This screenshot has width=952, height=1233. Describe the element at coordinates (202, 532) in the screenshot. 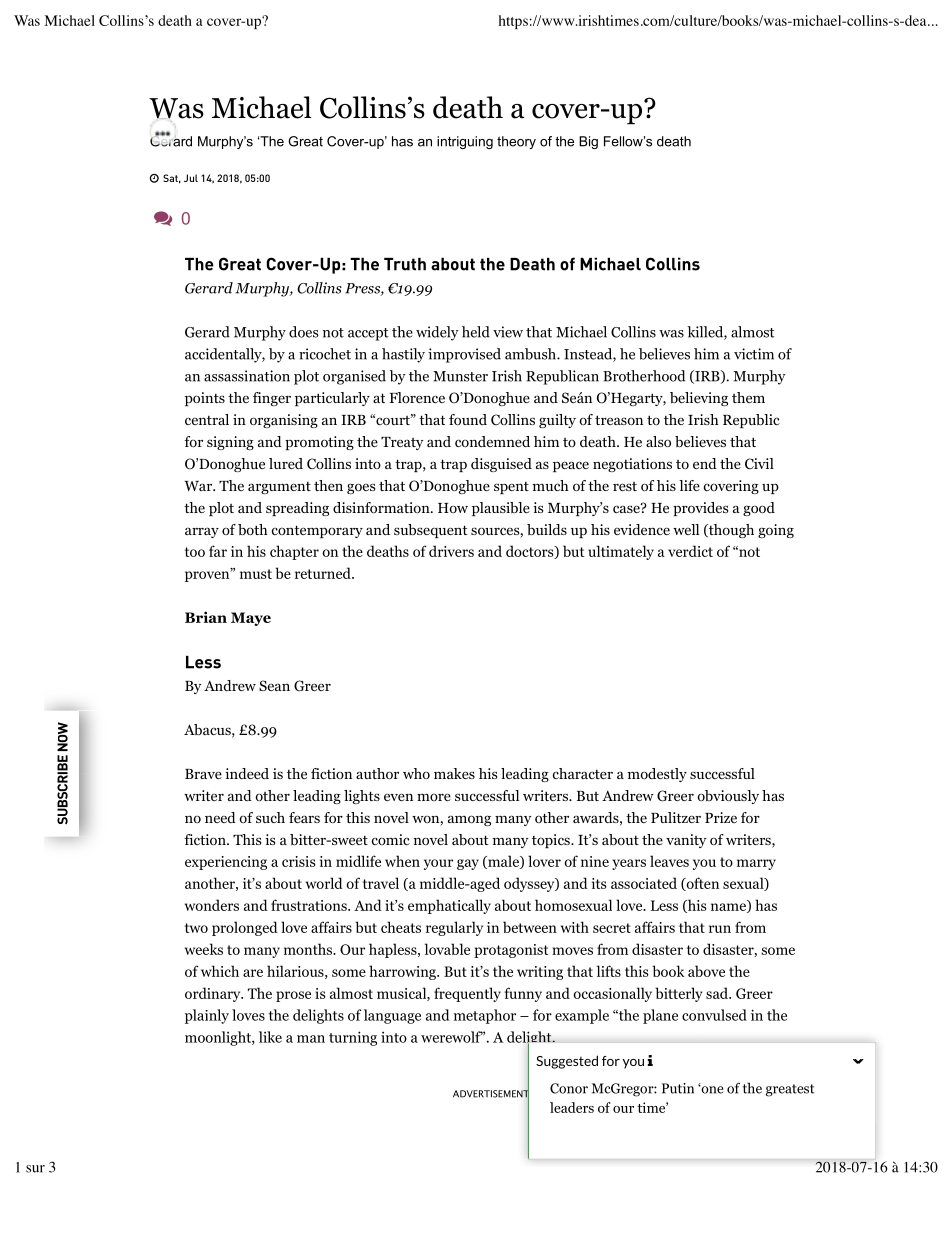

I see `array` at that location.
